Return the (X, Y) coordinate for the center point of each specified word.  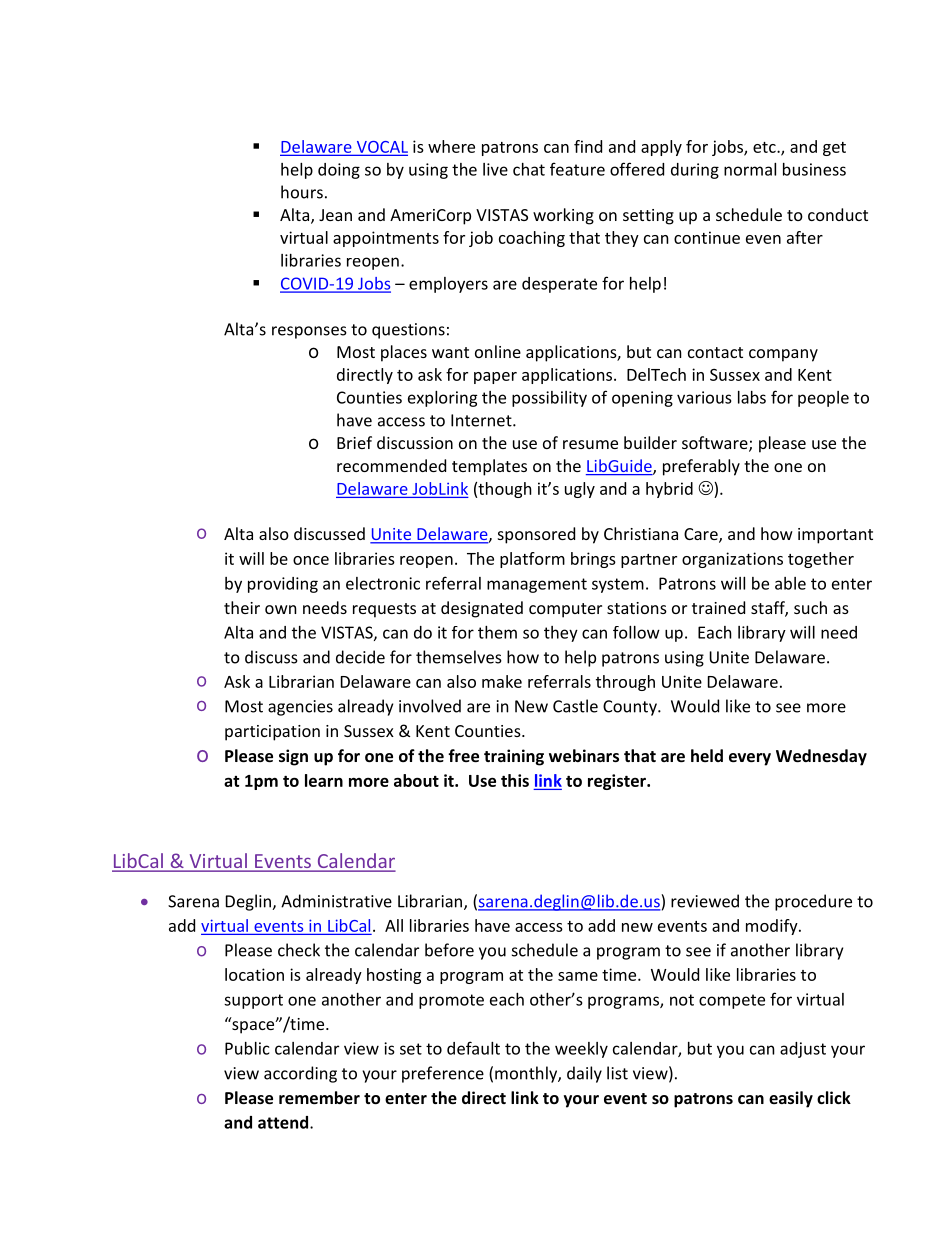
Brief (354, 442)
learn (324, 780)
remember (319, 1097)
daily (584, 1074)
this (515, 780)
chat (529, 169)
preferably (701, 467)
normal (750, 169)
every (750, 759)
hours (302, 192)
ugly (580, 490)
